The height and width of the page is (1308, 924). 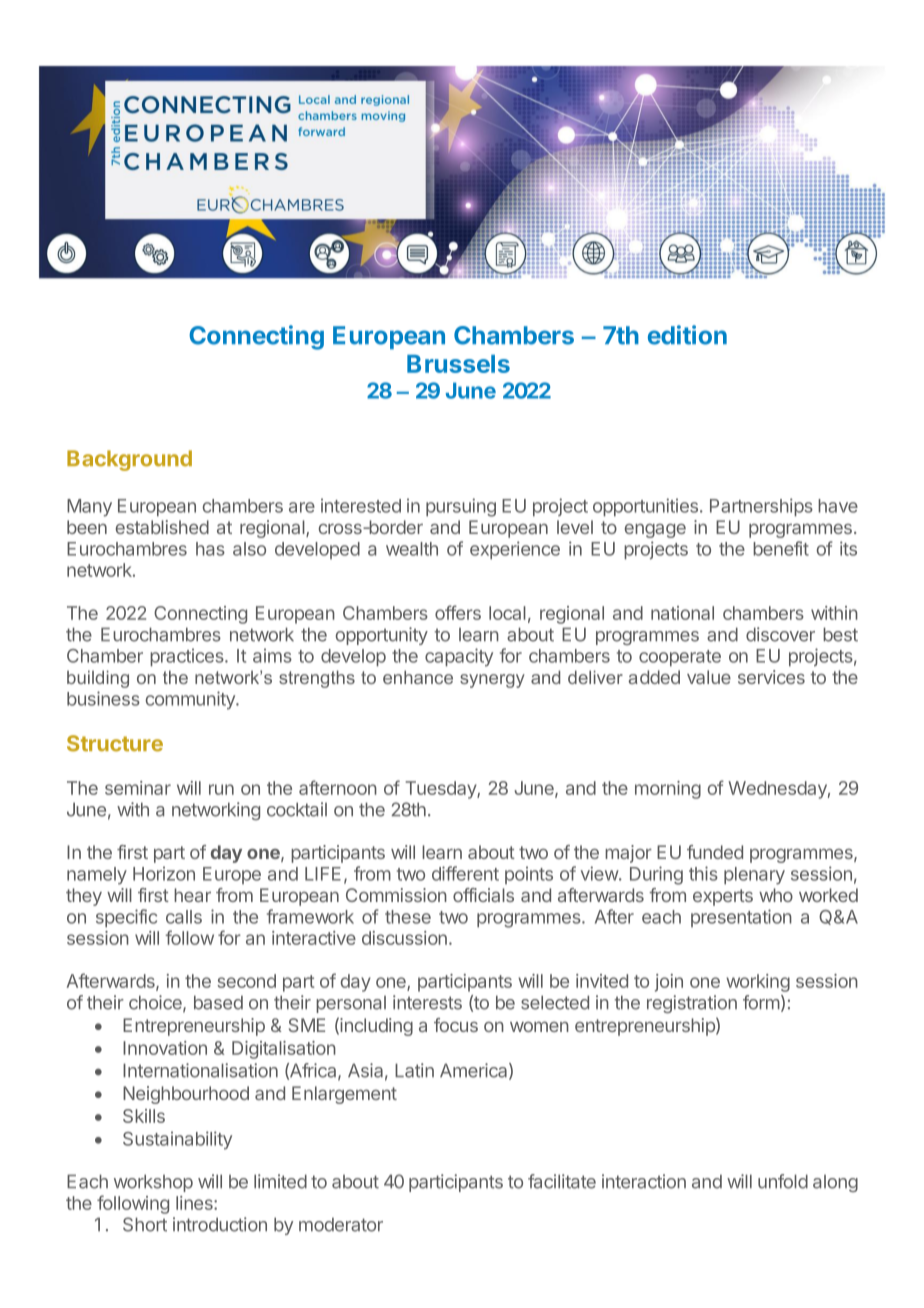 What do you see at coordinates (138, 788) in the page?
I see `seminar` at bounding box center [138, 788].
